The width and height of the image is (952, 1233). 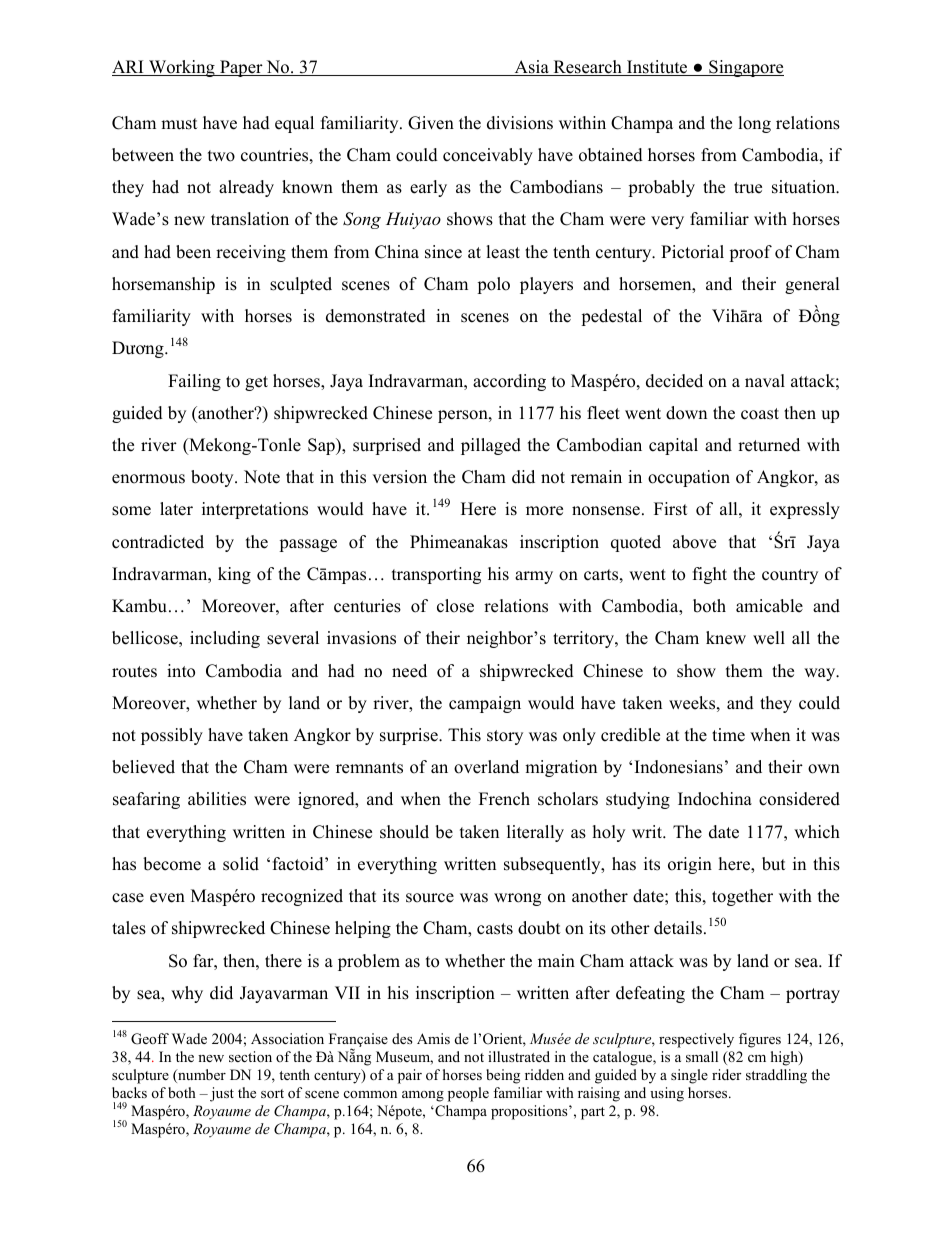 I want to click on people, so click(x=468, y=1094).
